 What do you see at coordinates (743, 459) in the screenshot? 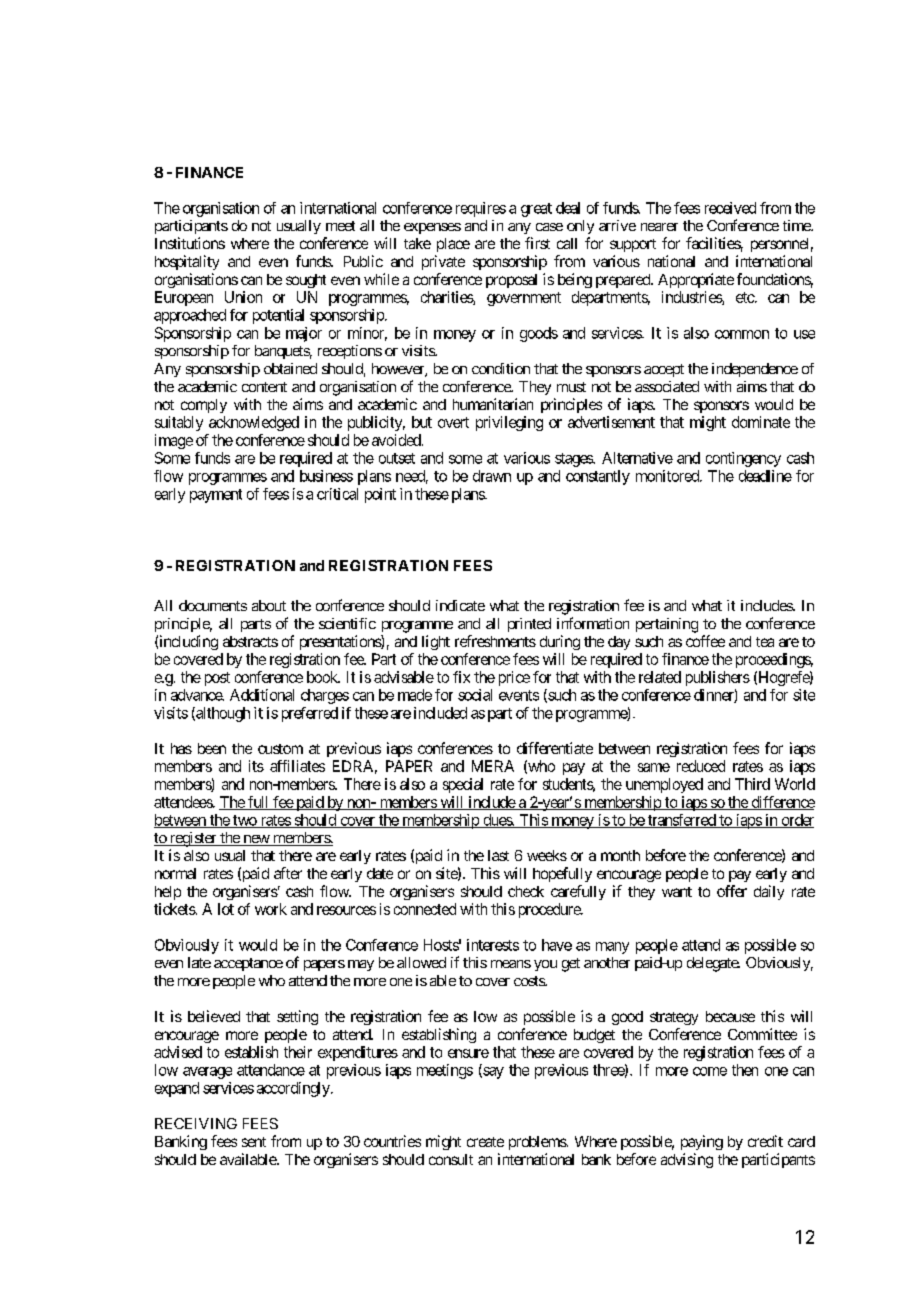
I see `contingency` at bounding box center [743, 459].
